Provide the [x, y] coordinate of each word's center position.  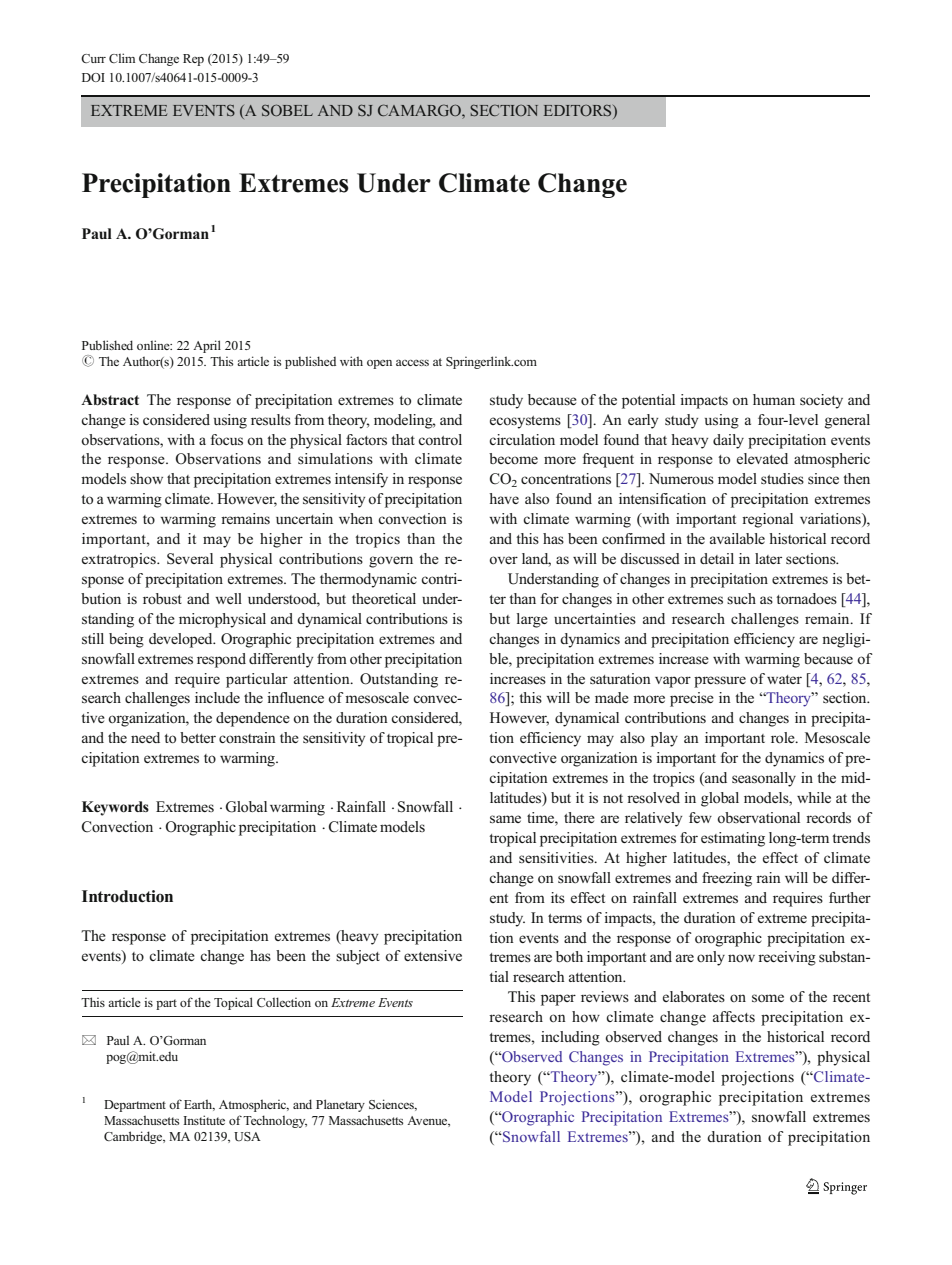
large [532, 620]
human [774, 399]
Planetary [340, 1105]
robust [162, 599]
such [741, 598]
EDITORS [579, 112]
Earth [199, 1105]
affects [734, 1016]
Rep [193, 60]
